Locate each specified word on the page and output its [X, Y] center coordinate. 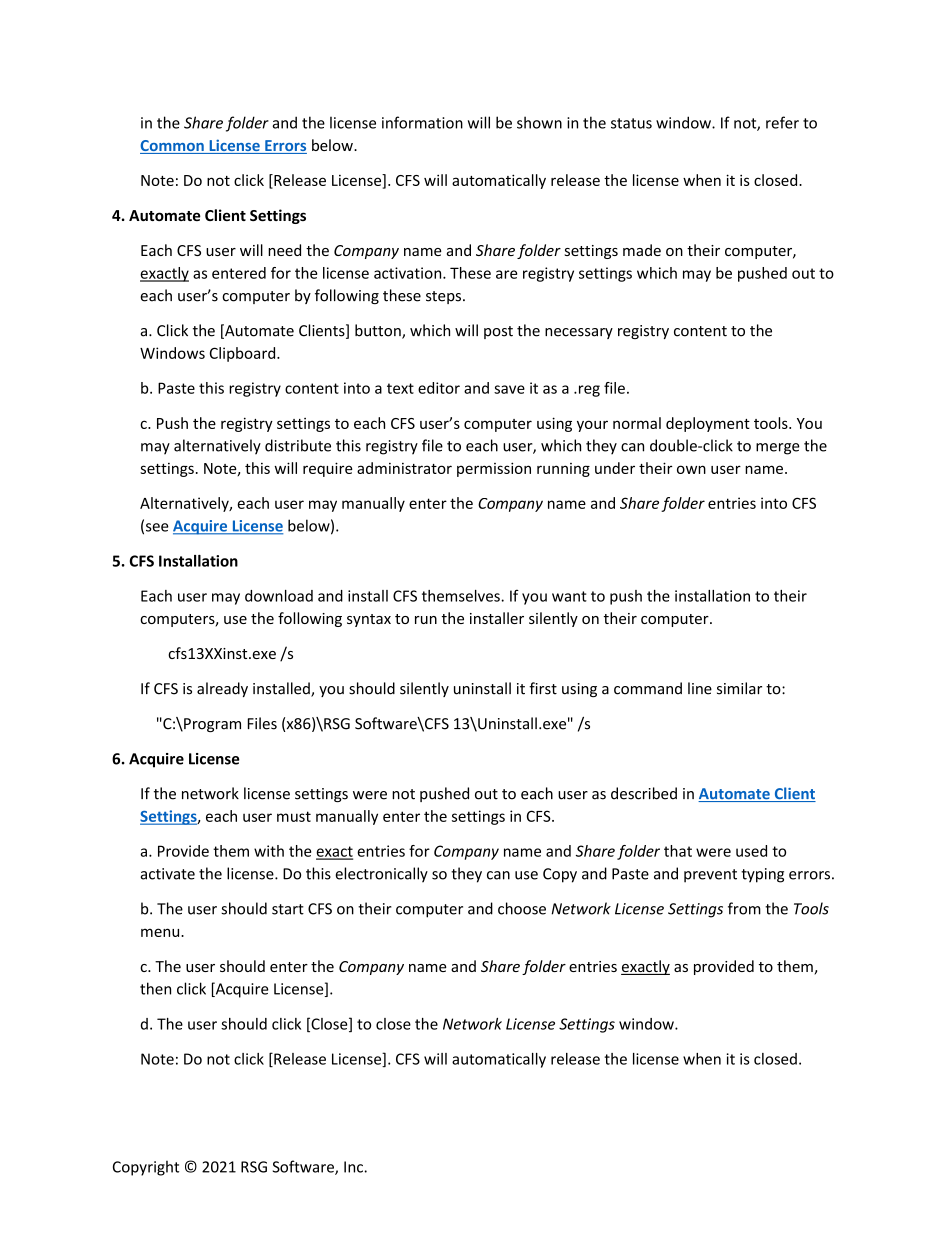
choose [522, 908]
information [422, 122]
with [269, 851]
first [543, 688]
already [222, 689]
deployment [708, 424]
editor [439, 388]
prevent [710, 876]
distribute [298, 445]
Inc [354, 1167]
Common [173, 147]
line [700, 688]
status [631, 123]
